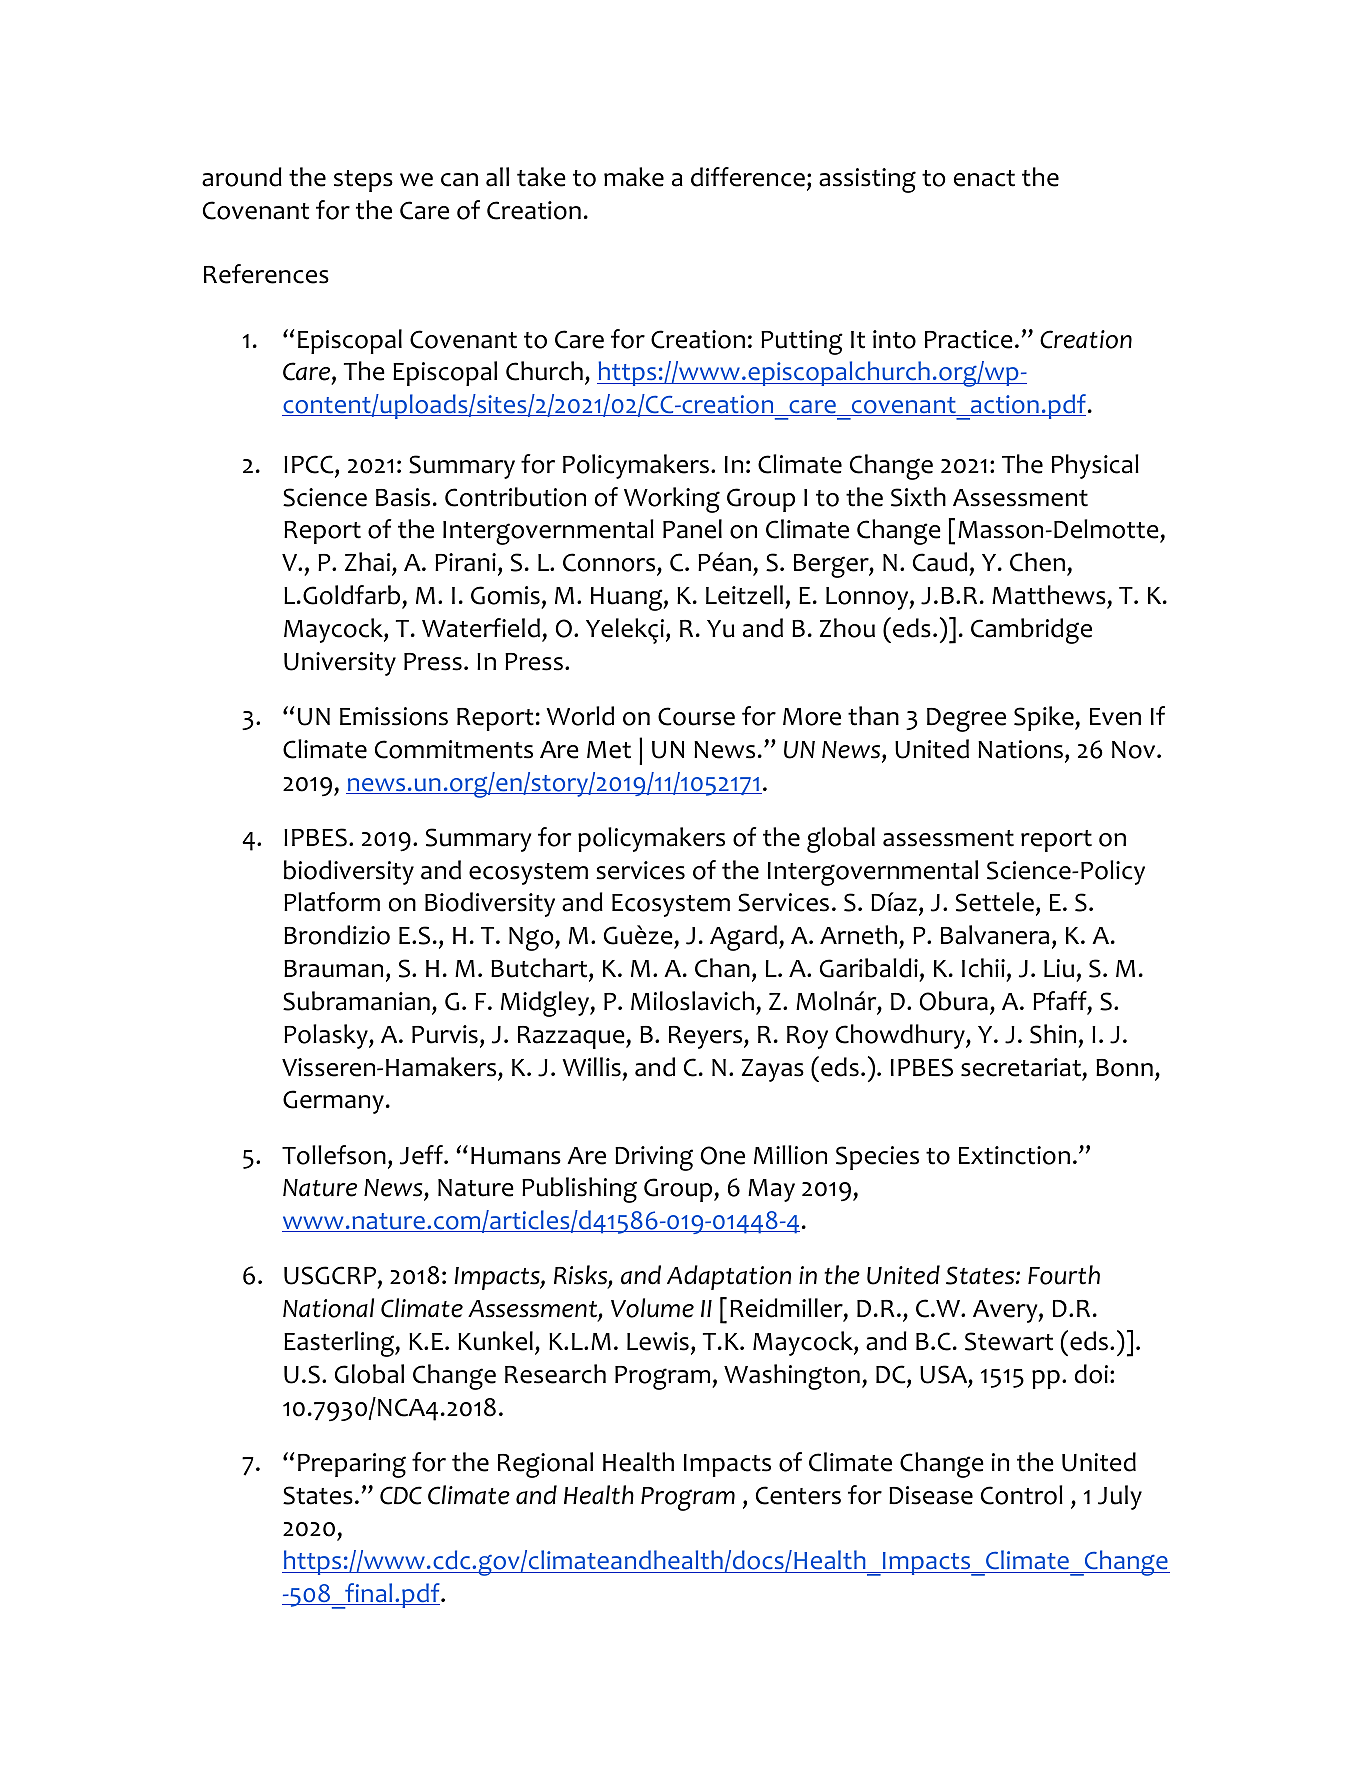  What do you see at coordinates (984, 178) in the screenshot?
I see `enact` at bounding box center [984, 178].
